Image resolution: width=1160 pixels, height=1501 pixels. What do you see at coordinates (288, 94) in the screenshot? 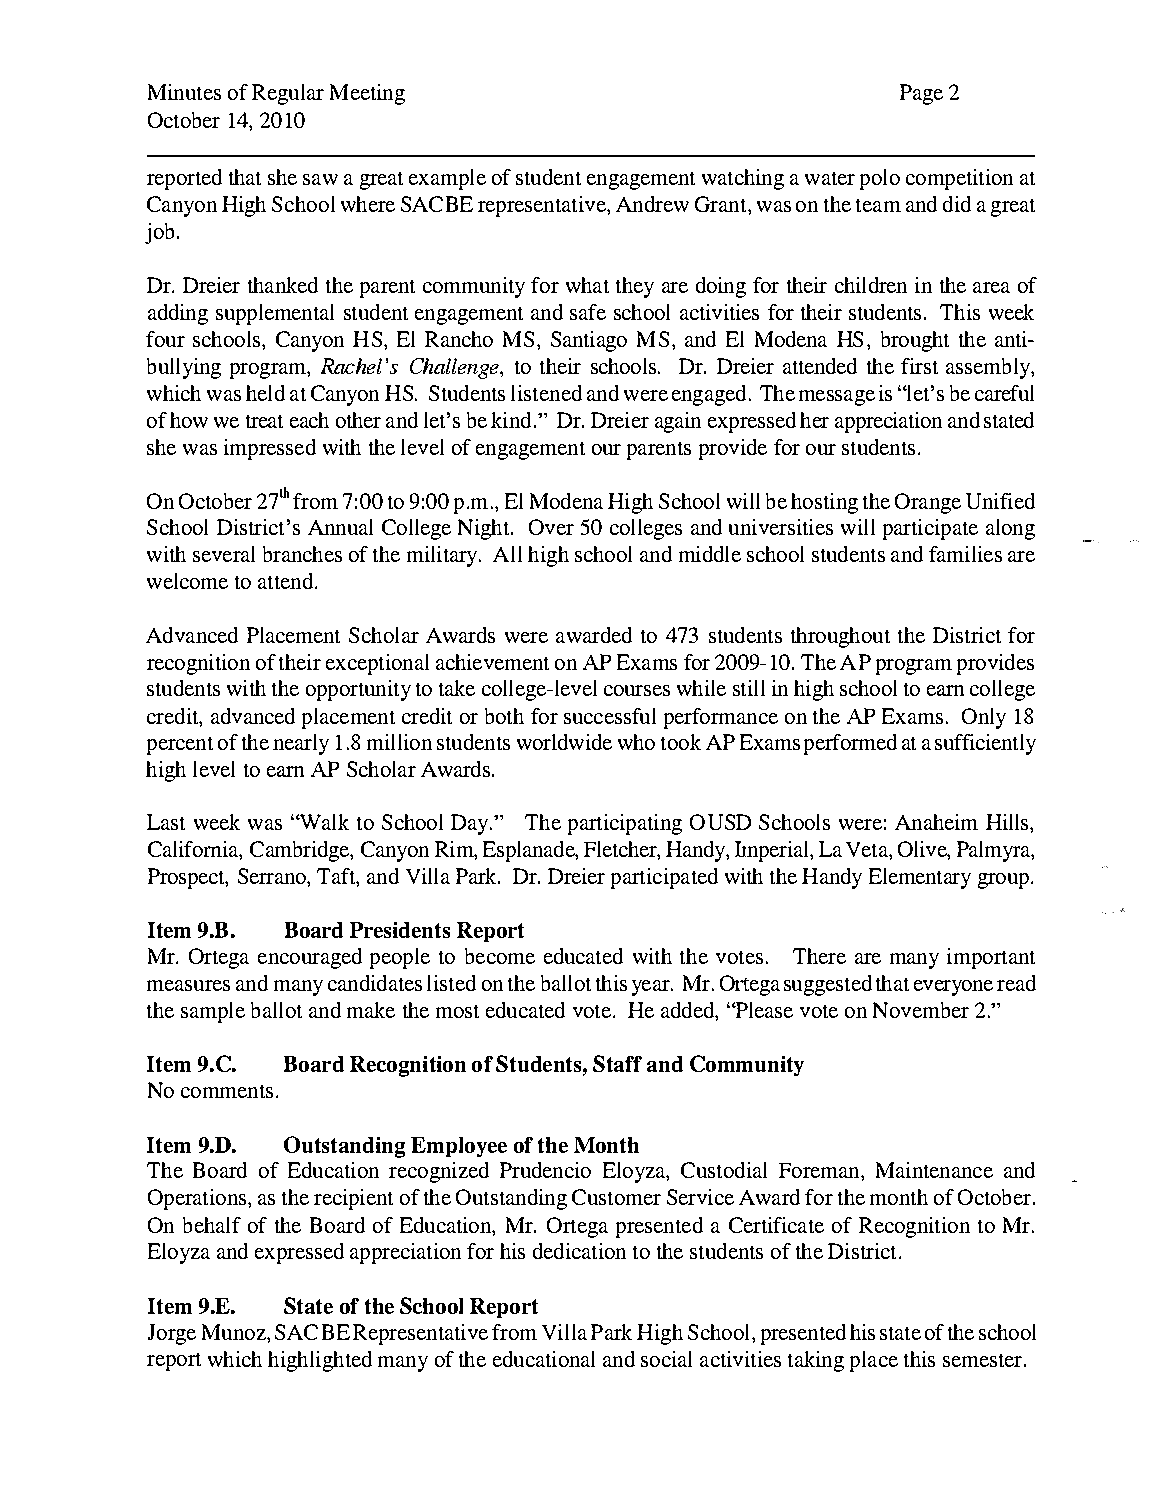
I see `Regular` at bounding box center [288, 94].
